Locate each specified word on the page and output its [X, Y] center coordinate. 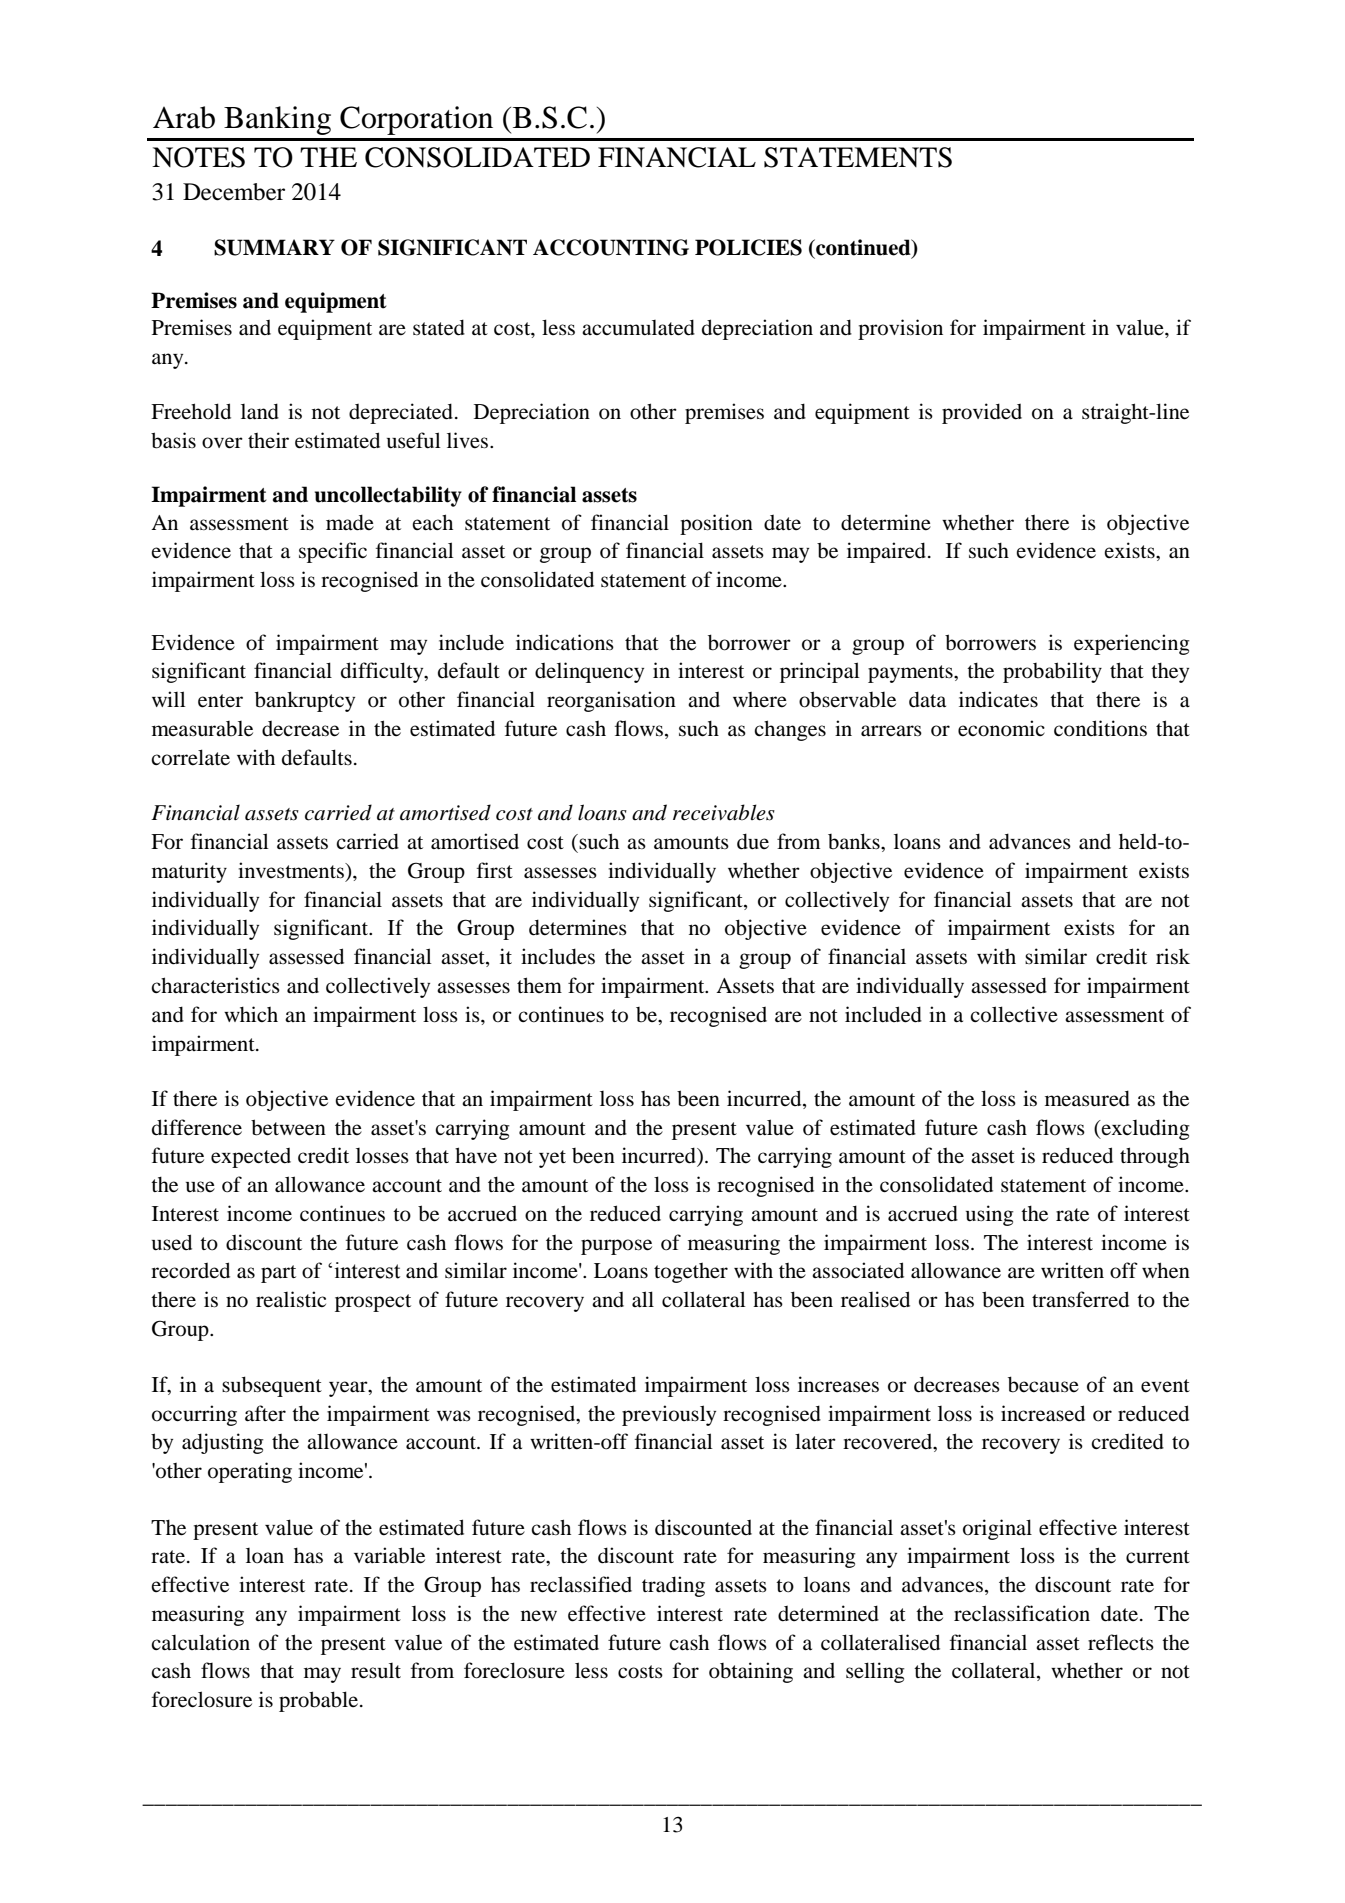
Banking [277, 120]
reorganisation [611, 701]
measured [1087, 1098]
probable [318, 1701]
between [288, 1127]
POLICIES [748, 247]
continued [863, 248]
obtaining [751, 1672]
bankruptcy [305, 701]
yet [552, 1159]
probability [1052, 672]
